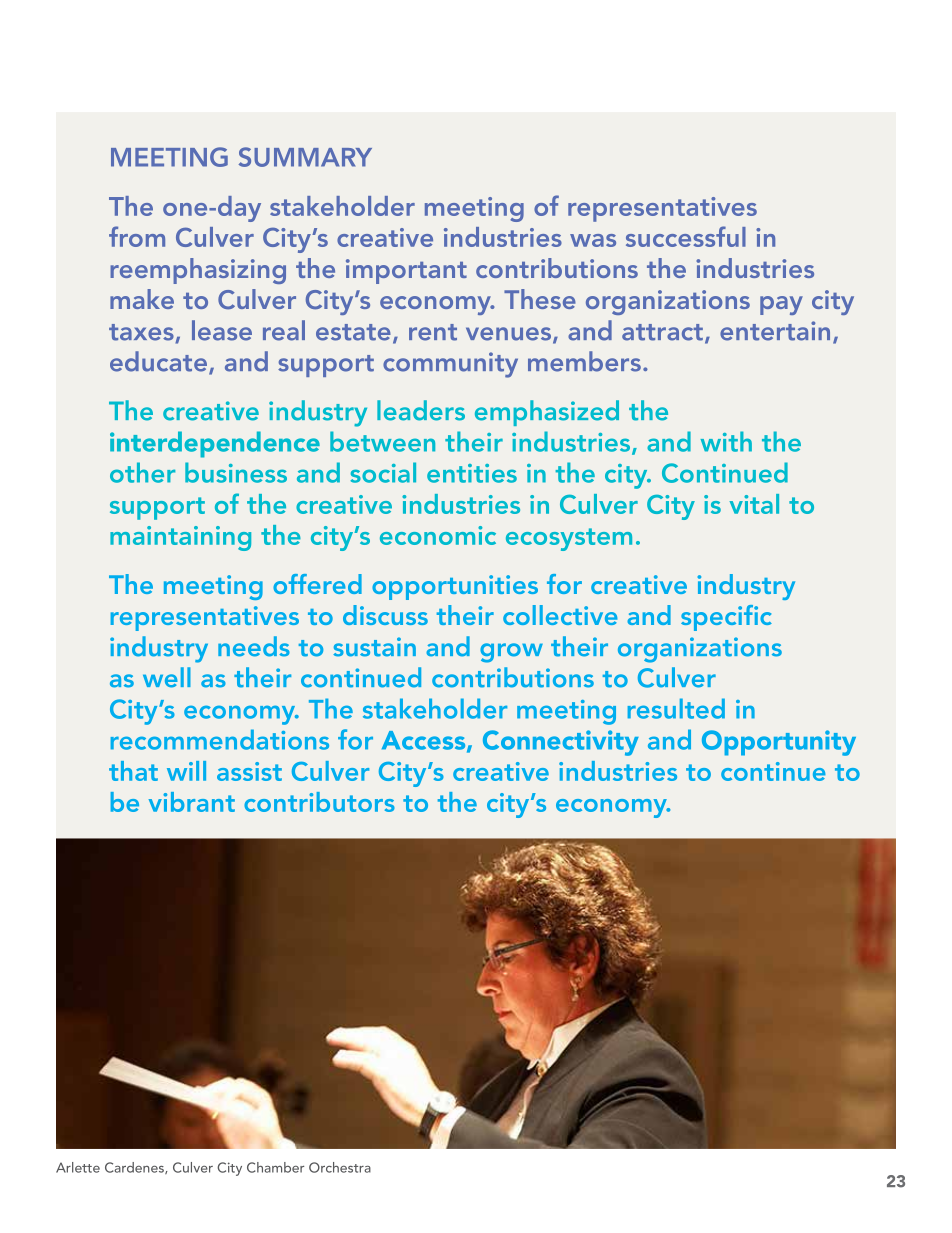 The image size is (952, 1233). Describe the element at coordinates (406, 271) in the screenshot. I see `important` at that location.
